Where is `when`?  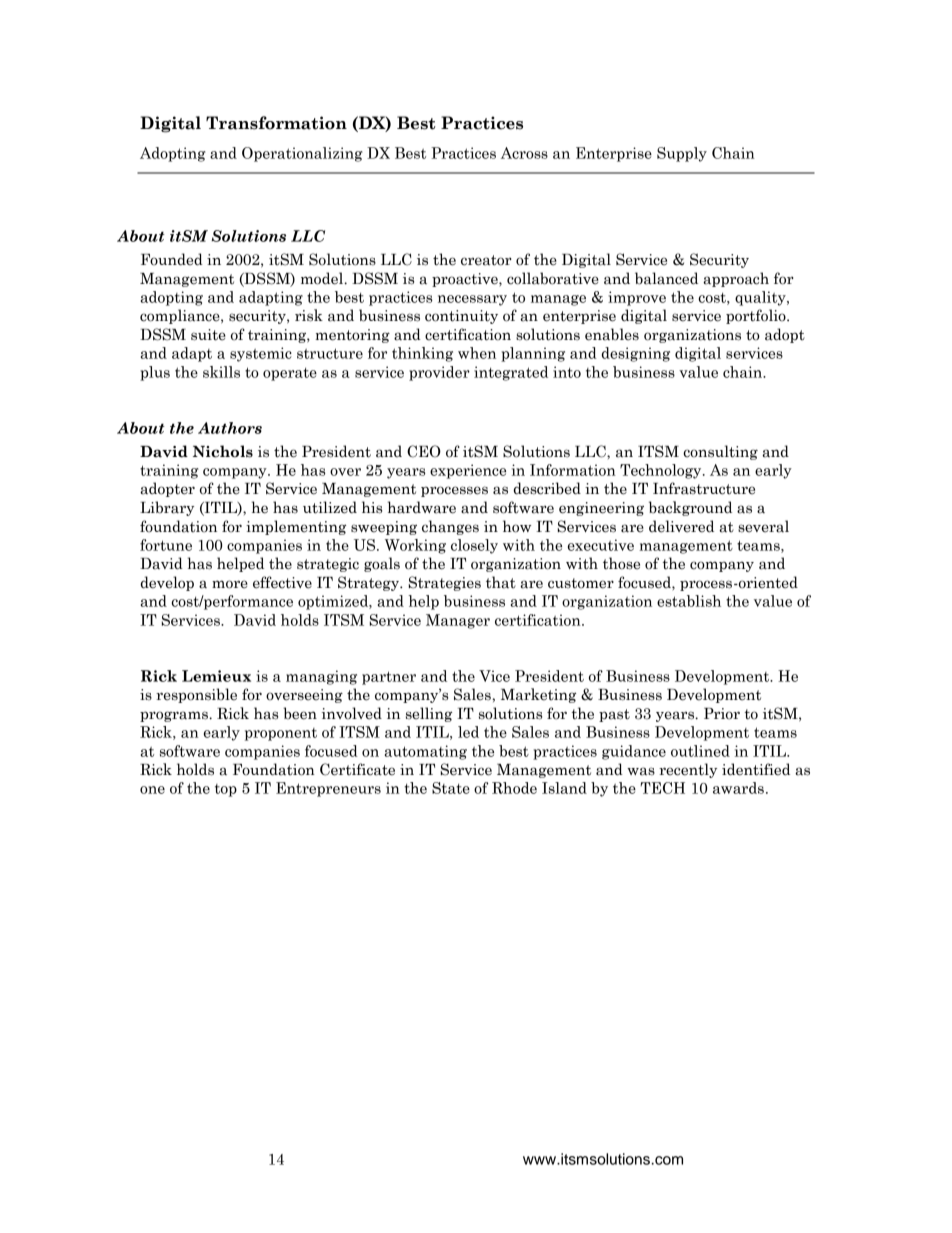
when is located at coordinates (477, 353).
